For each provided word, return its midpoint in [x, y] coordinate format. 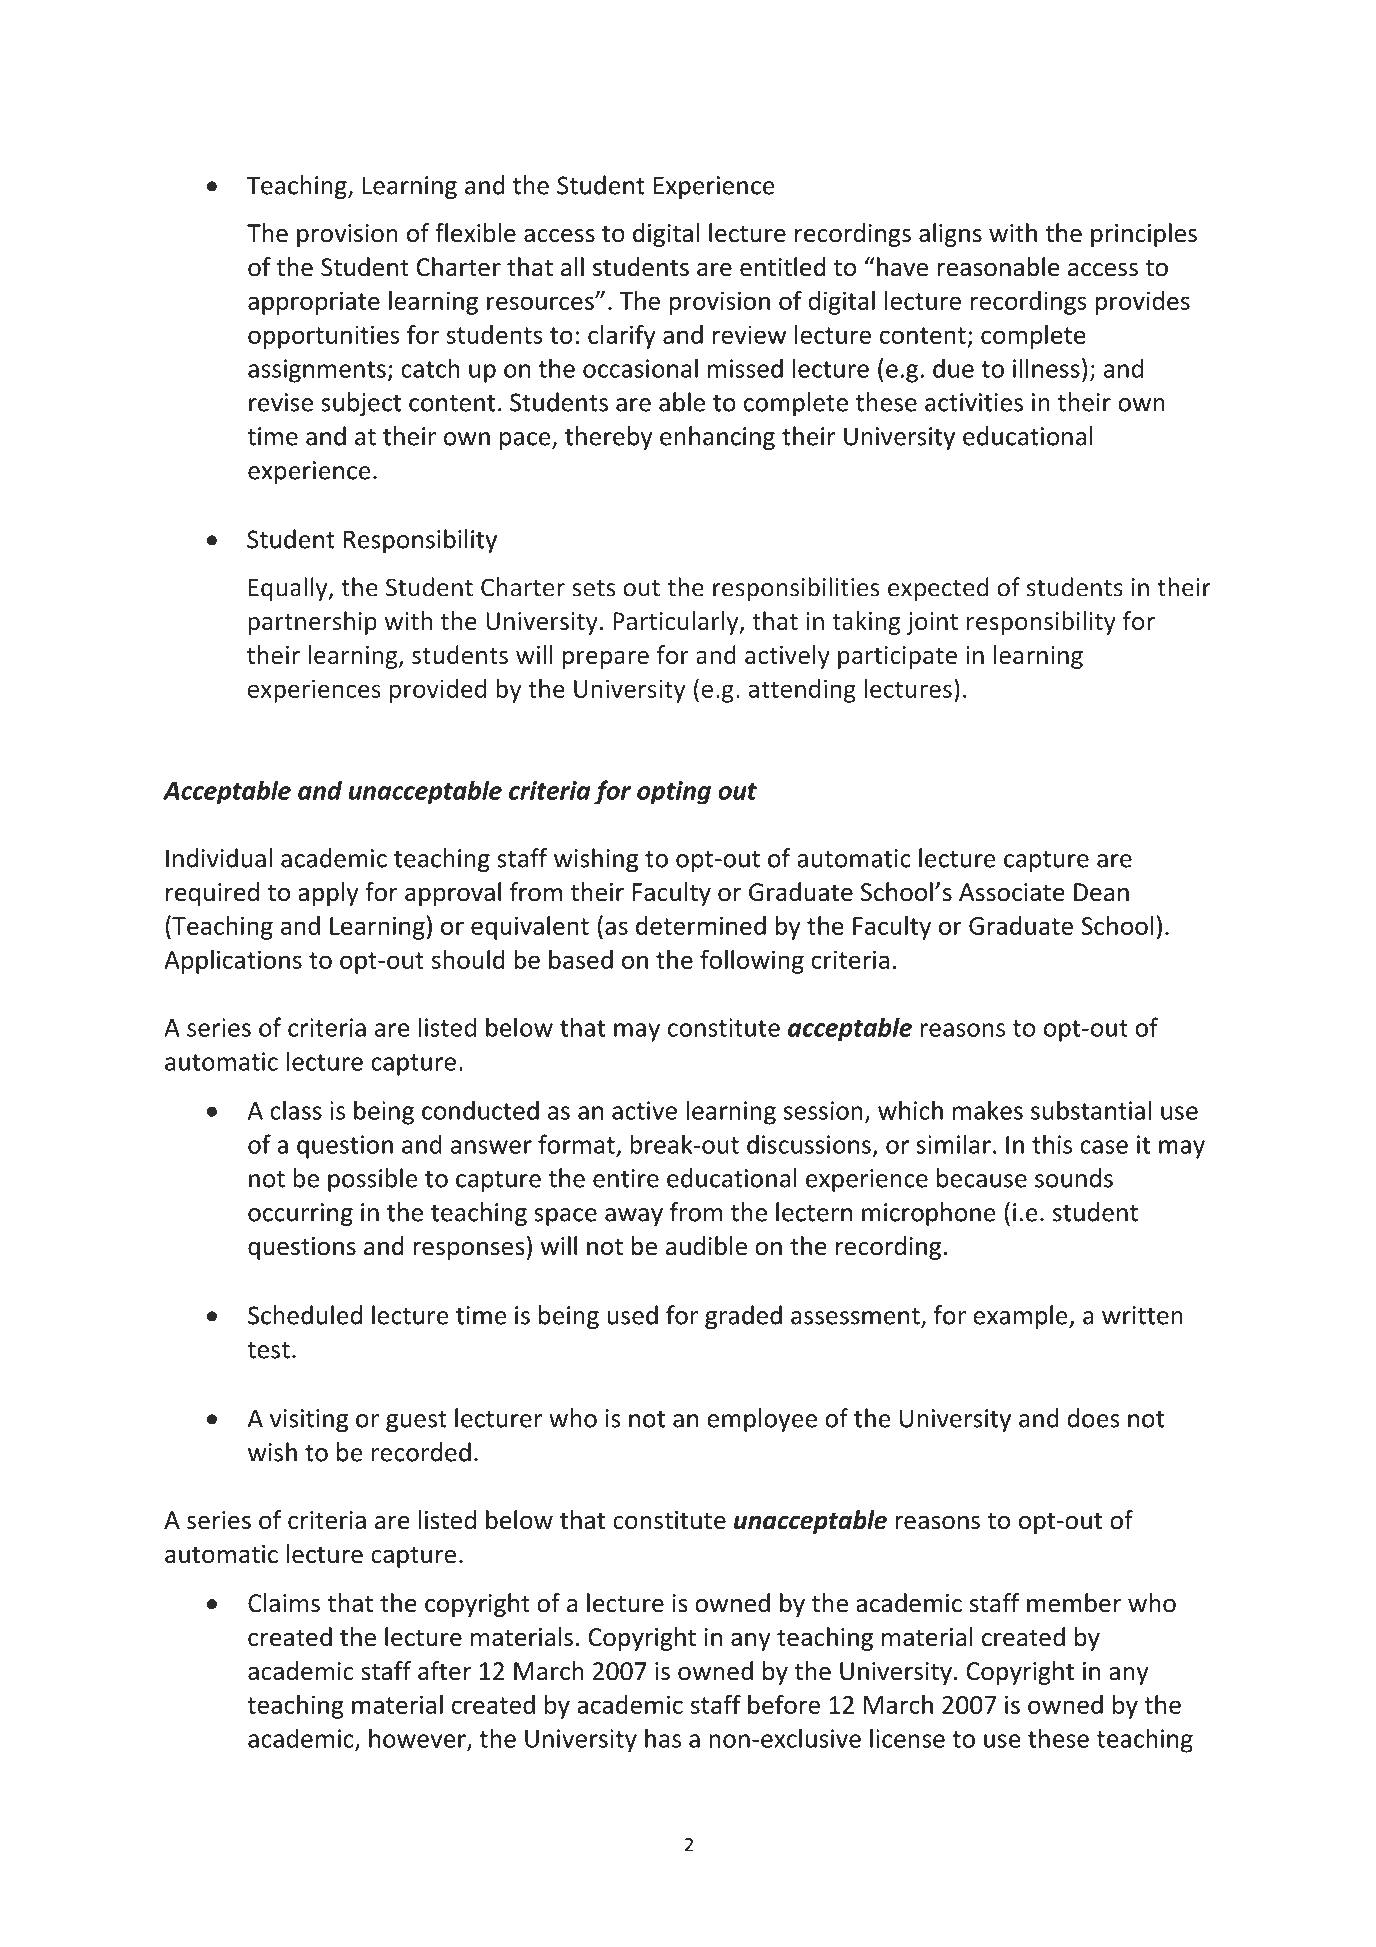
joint [932, 623]
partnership [312, 623]
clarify [622, 337]
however [418, 1739]
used [632, 1315]
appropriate [314, 303]
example [1021, 1317]
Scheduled [305, 1315]
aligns [950, 235]
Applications [233, 962]
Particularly [677, 623]
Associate [1012, 892]
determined [701, 925]
